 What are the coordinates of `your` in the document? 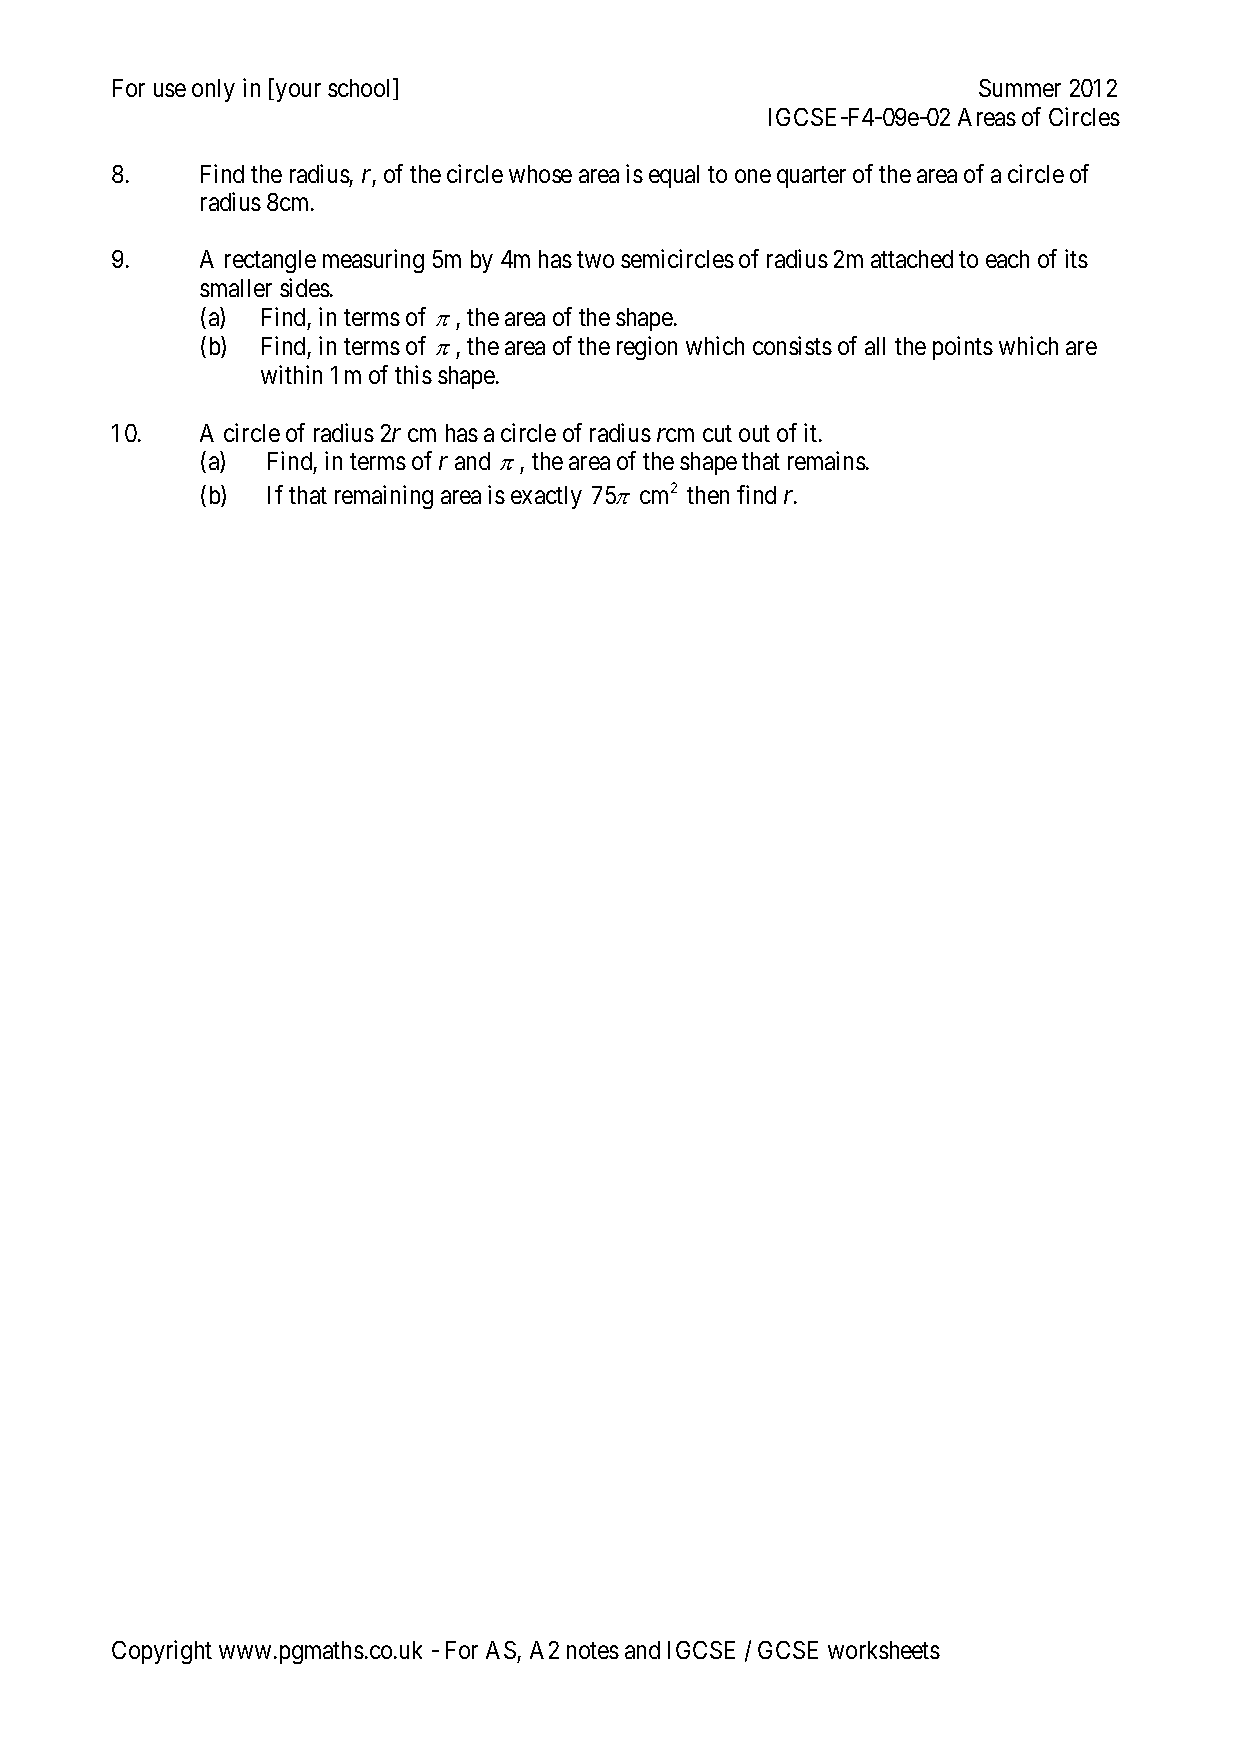 It's located at (298, 93).
